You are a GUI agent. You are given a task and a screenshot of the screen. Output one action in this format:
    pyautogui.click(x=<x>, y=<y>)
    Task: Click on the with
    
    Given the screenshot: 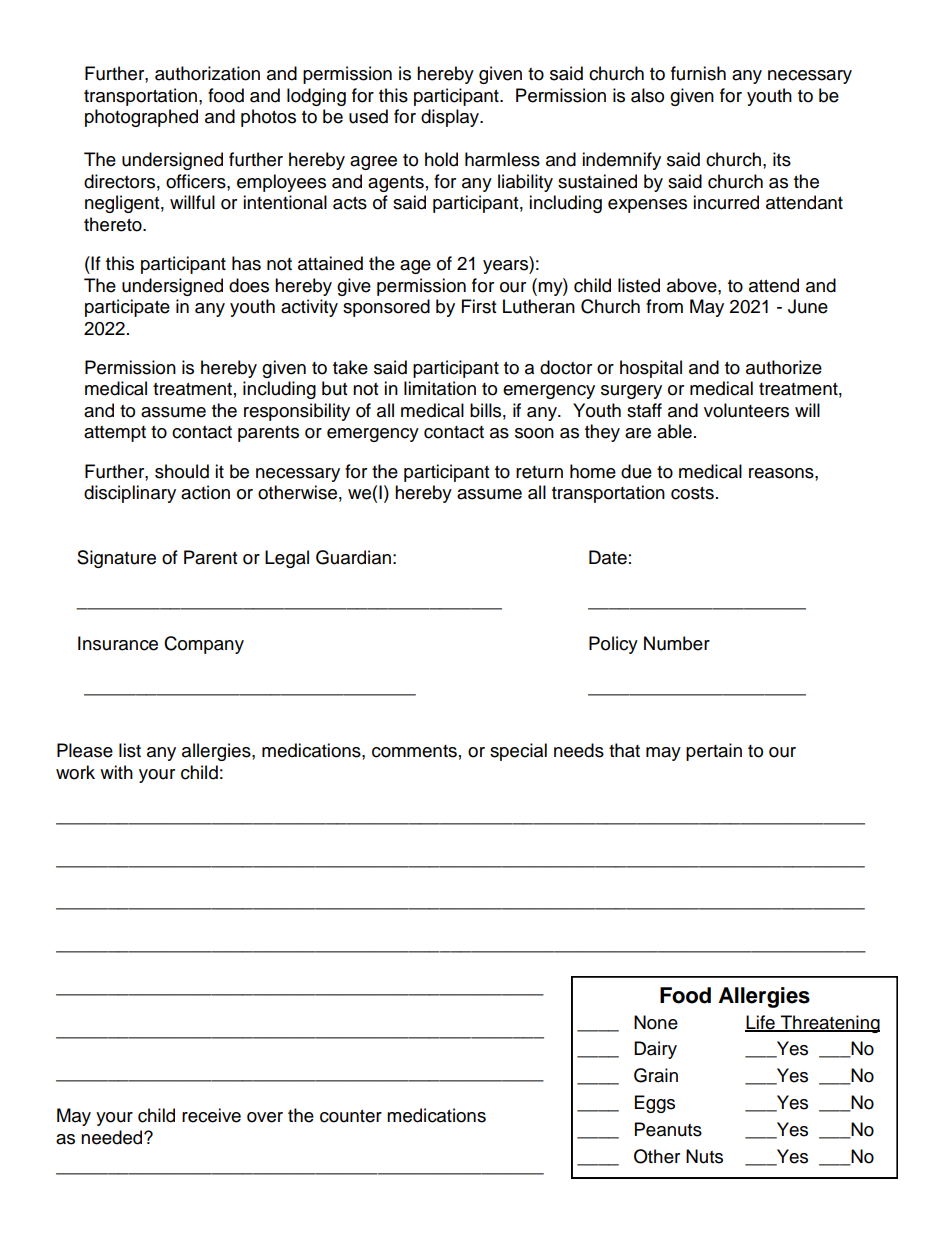 What is the action you would take?
    pyautogui.click(x=116, y=772)
